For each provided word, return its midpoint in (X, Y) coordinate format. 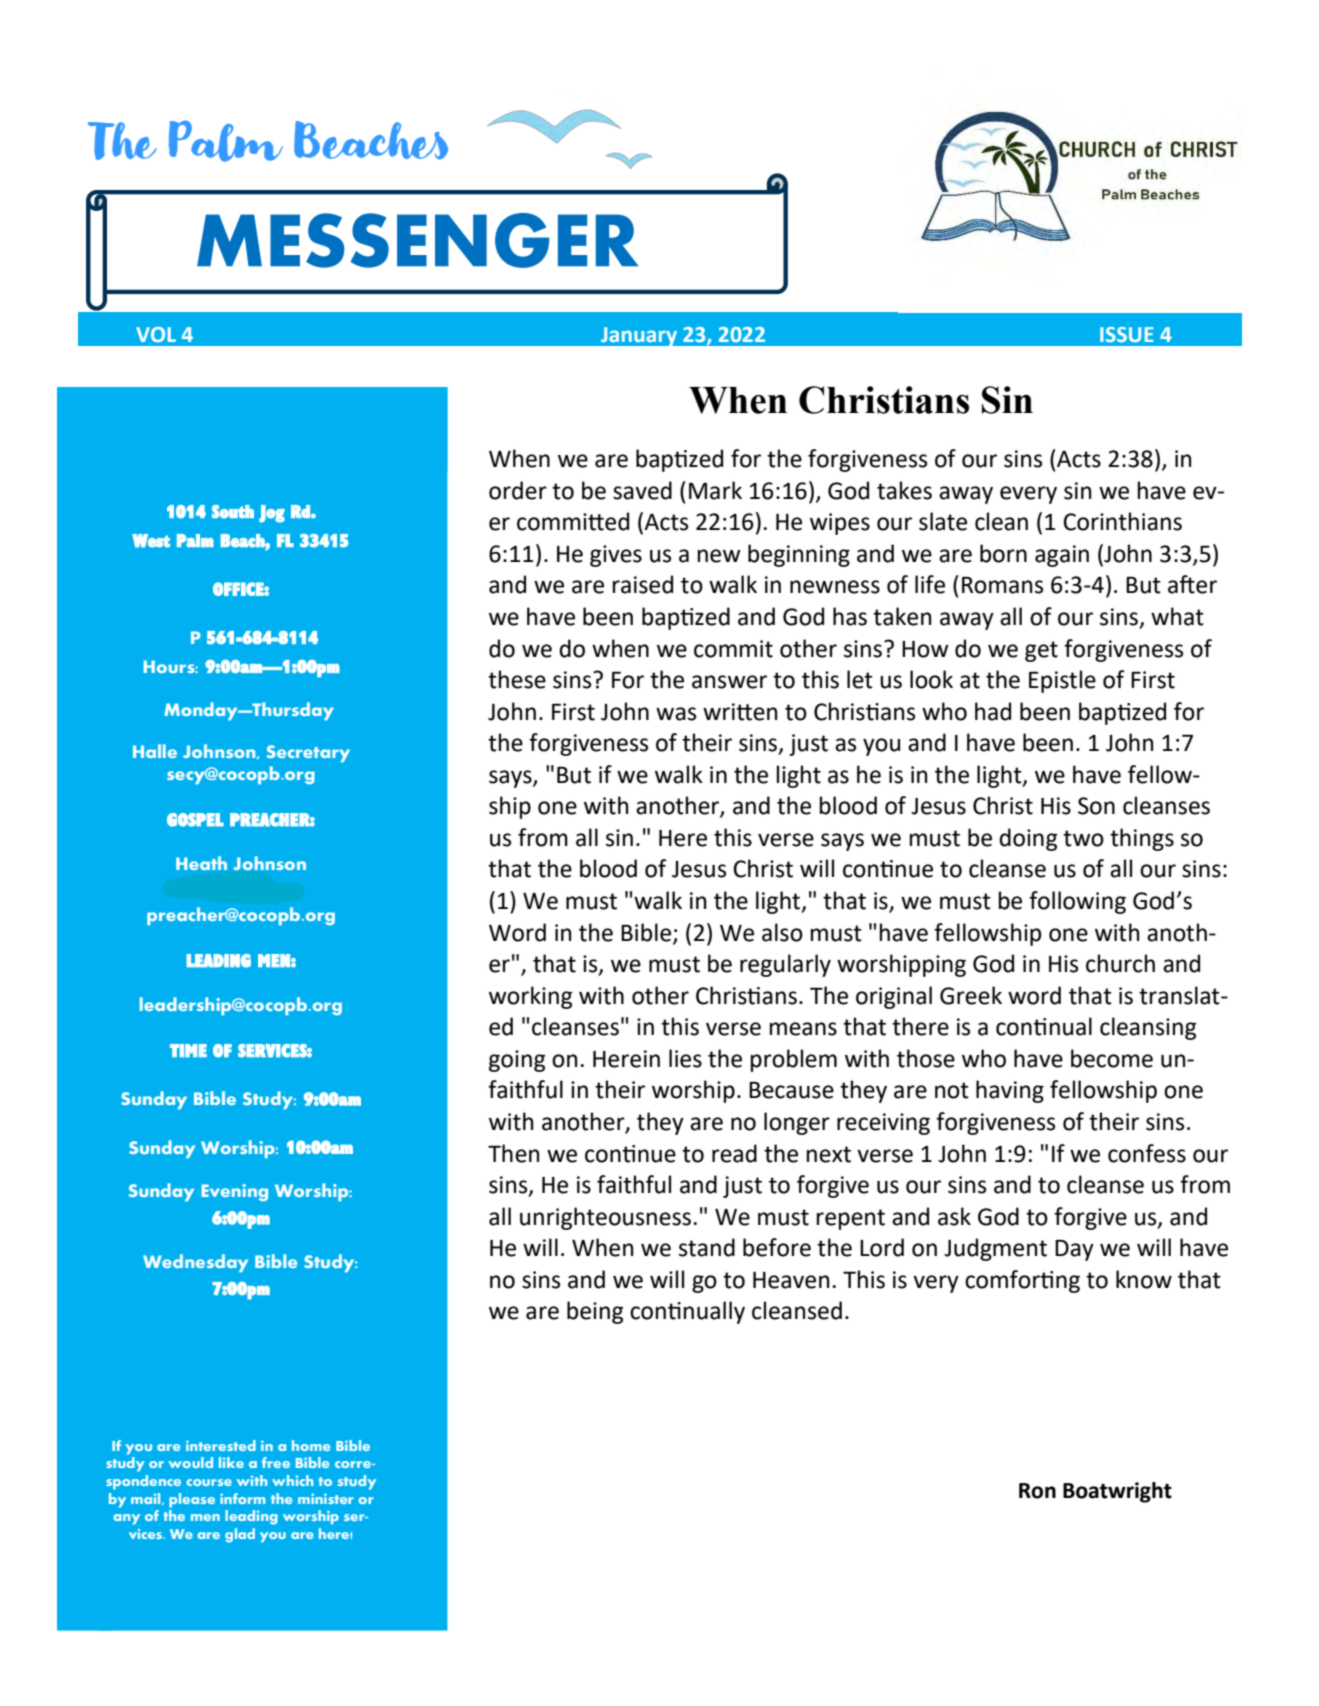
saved (642, 490)
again (1062, 556)
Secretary (308, 753)
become (1112, 1058)
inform (242, 1498)
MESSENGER (417, 240)
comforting (1022, 1281)
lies (685, 1058)
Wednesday (195, 1263)
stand (707, 1247)
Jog (272, 514)
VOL (156, 334)
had (993, 711)
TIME (188, 1050)
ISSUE (1127, 334)
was (676, 714)
